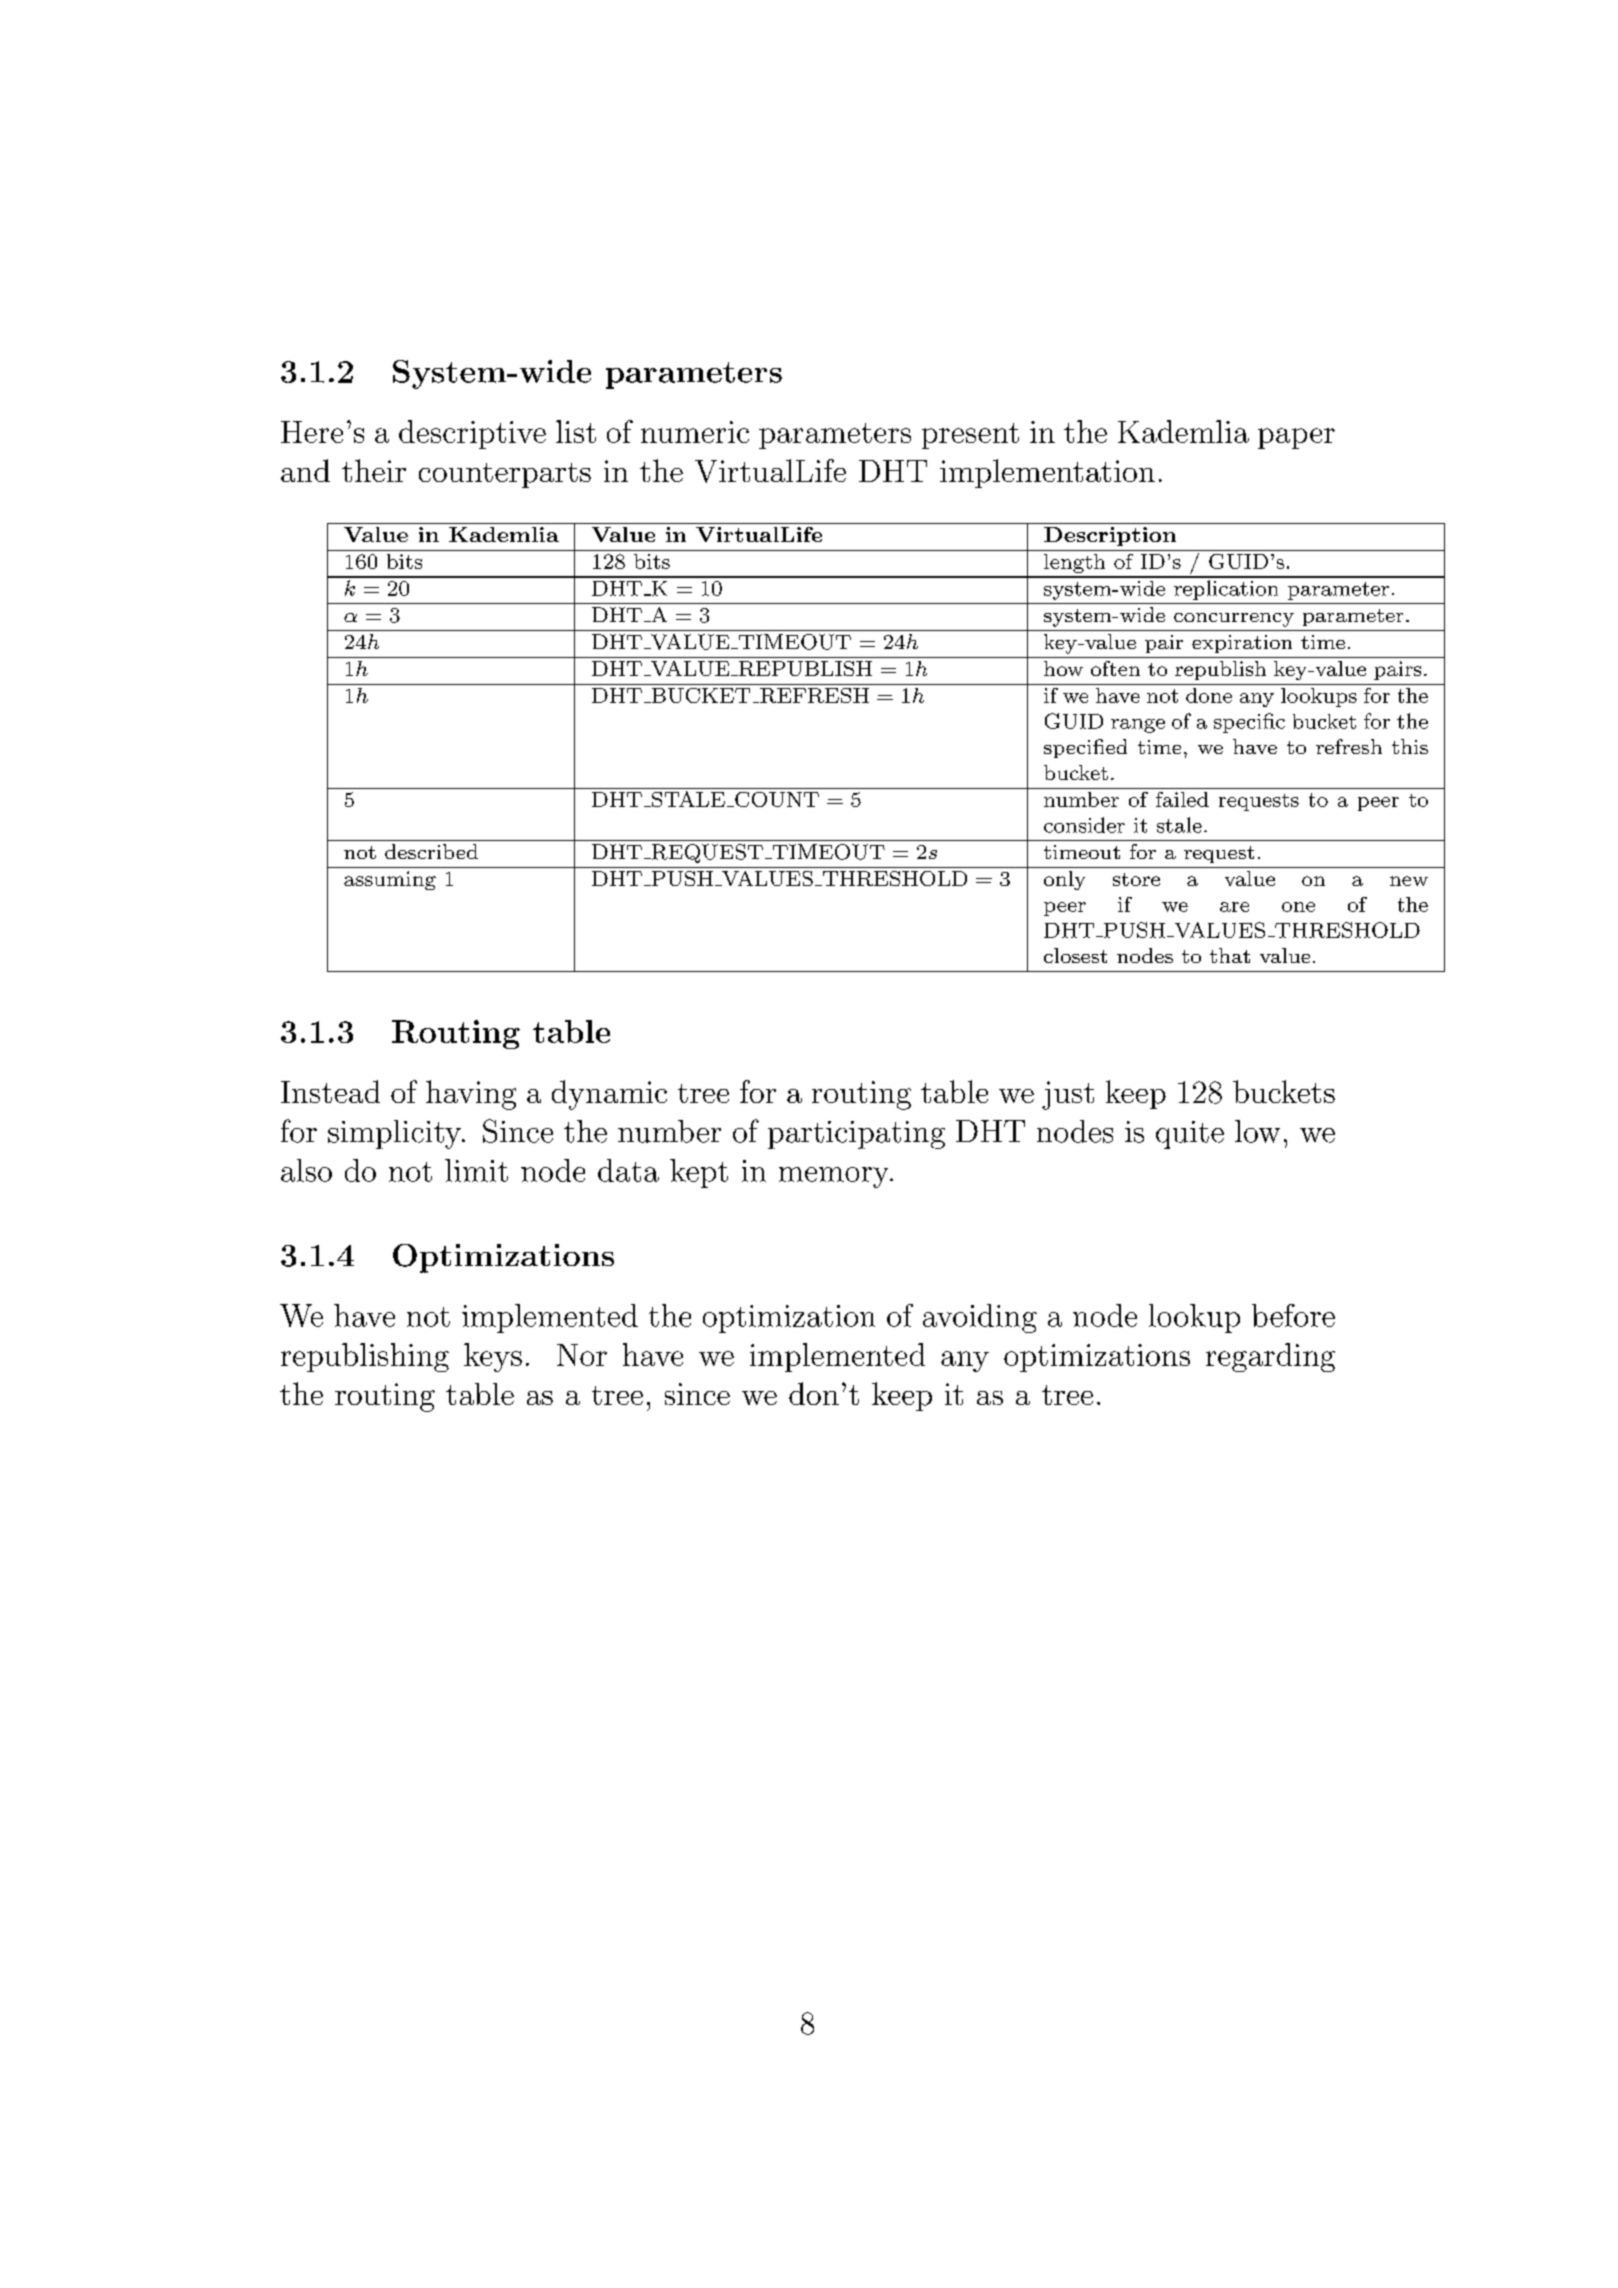 The height and width of the screenshot is (2288, 1618). I want to click on failed, so click(1182, 799).
